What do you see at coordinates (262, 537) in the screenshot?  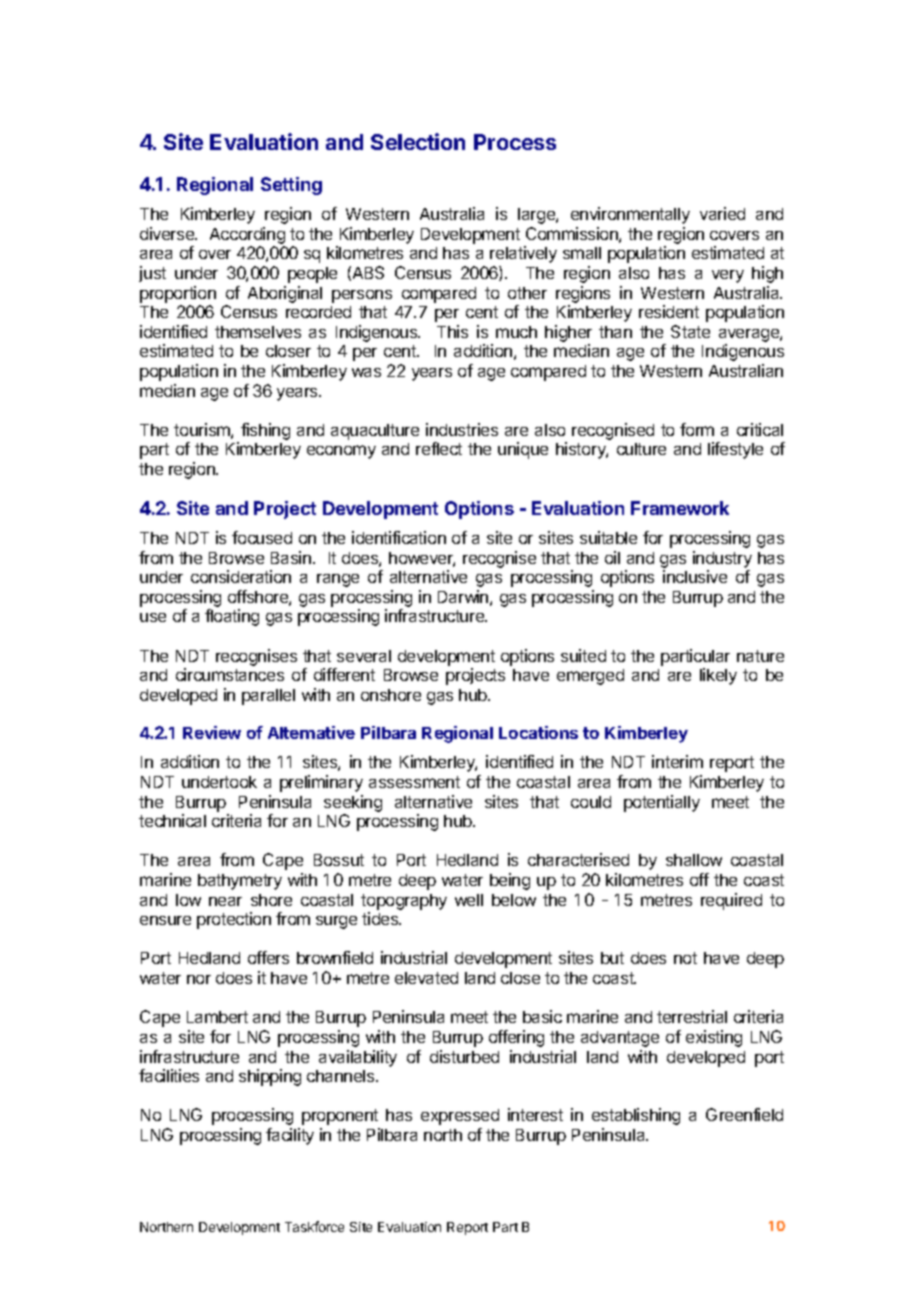 I see `focused` at bounding box center [262, 537].
